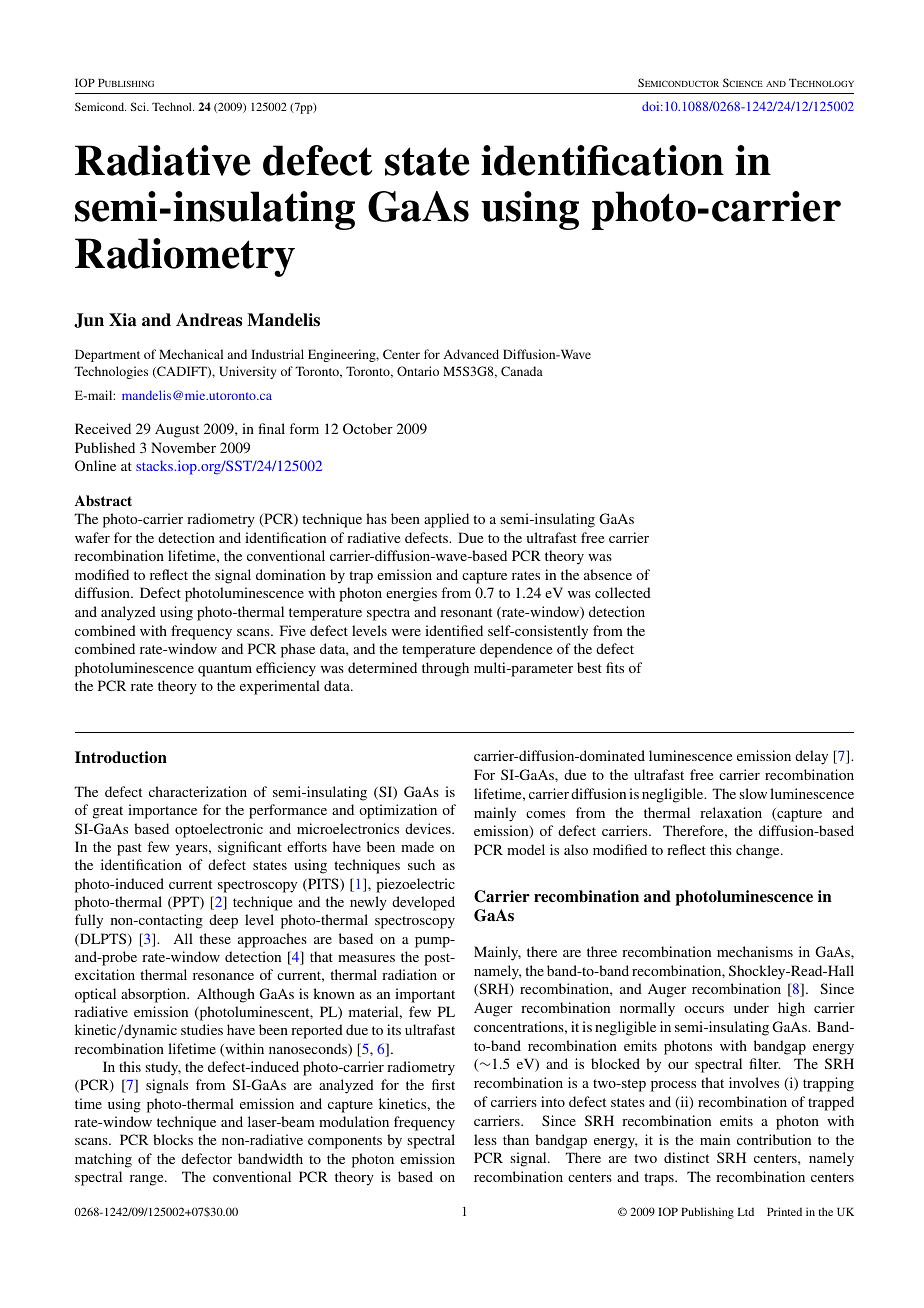 Image resolution: width=924 pixels, height=1308 pixels. What do you see at coordinates (155, 995) in the screenshot?
I see `absorption` at bounding box center [155, 995].
